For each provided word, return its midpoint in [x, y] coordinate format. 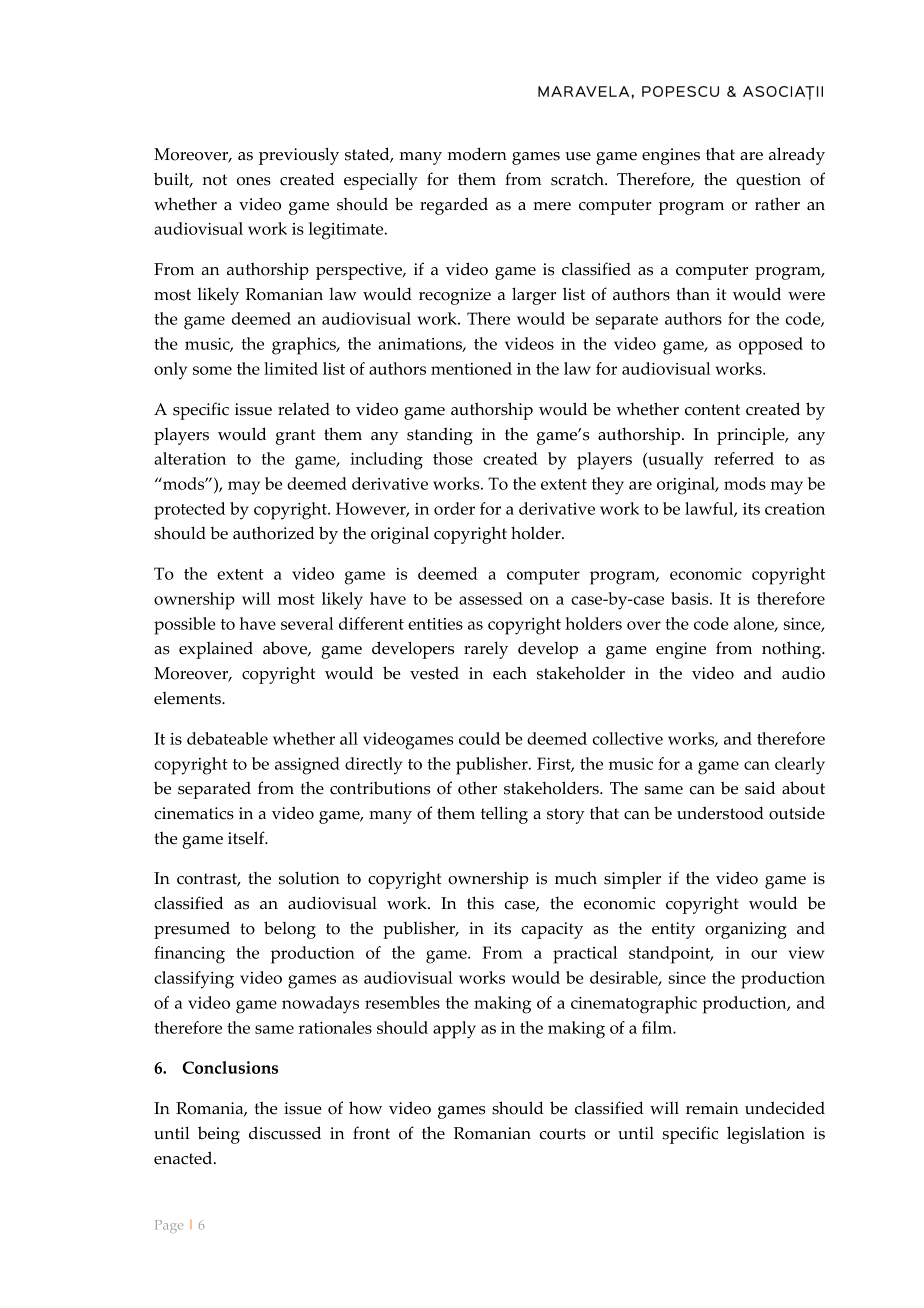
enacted [184, 1158]
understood [720, 813]
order [454, 508]
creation [795, 509]
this [480, 903]
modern [477, 154]
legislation [766, 1135]
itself [247, 838]
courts [563, 1134]
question [768, 181]
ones [254, 181]
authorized [274, 533]
